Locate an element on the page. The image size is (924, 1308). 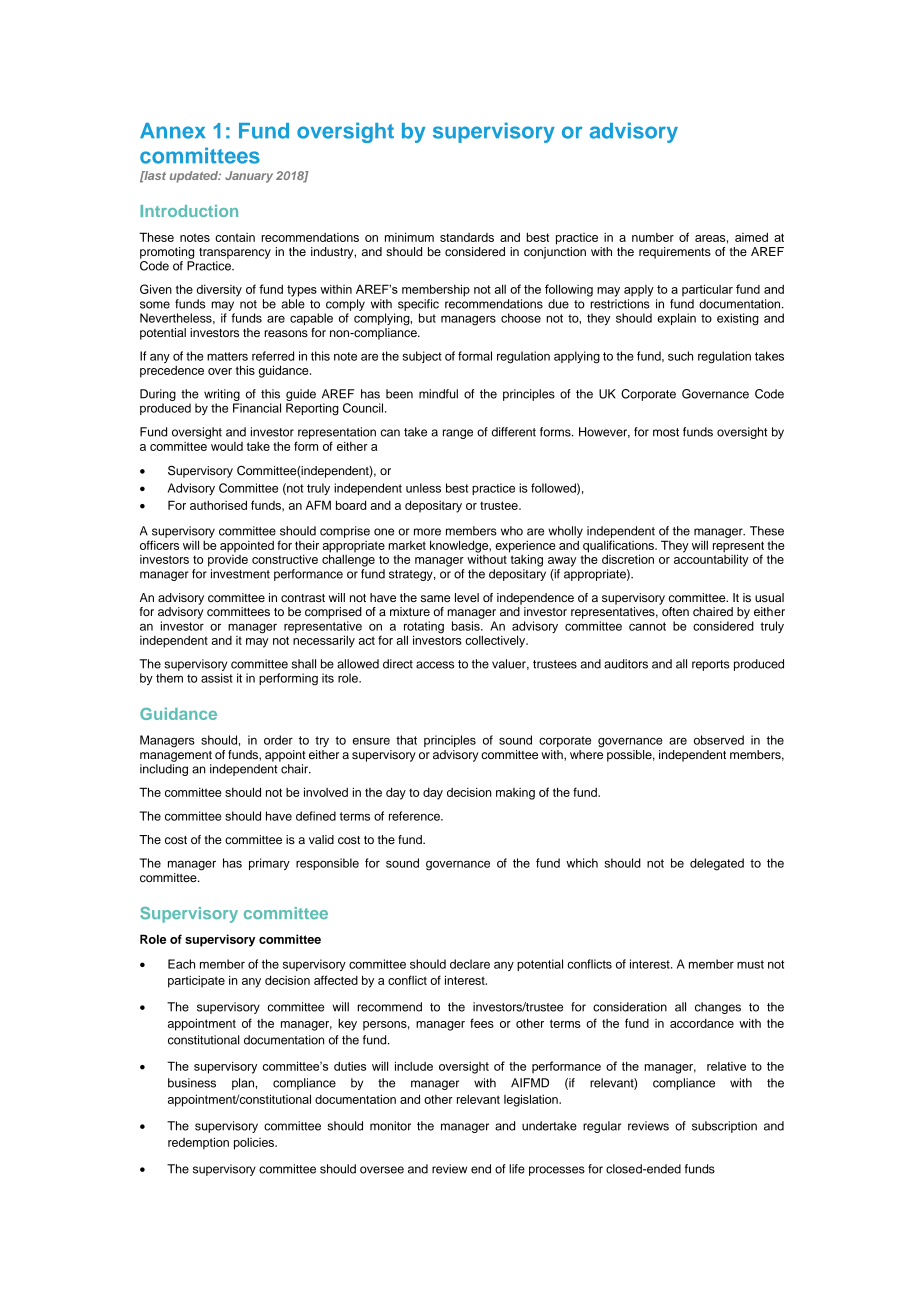
policies is located at coordinates (255, 1144).
